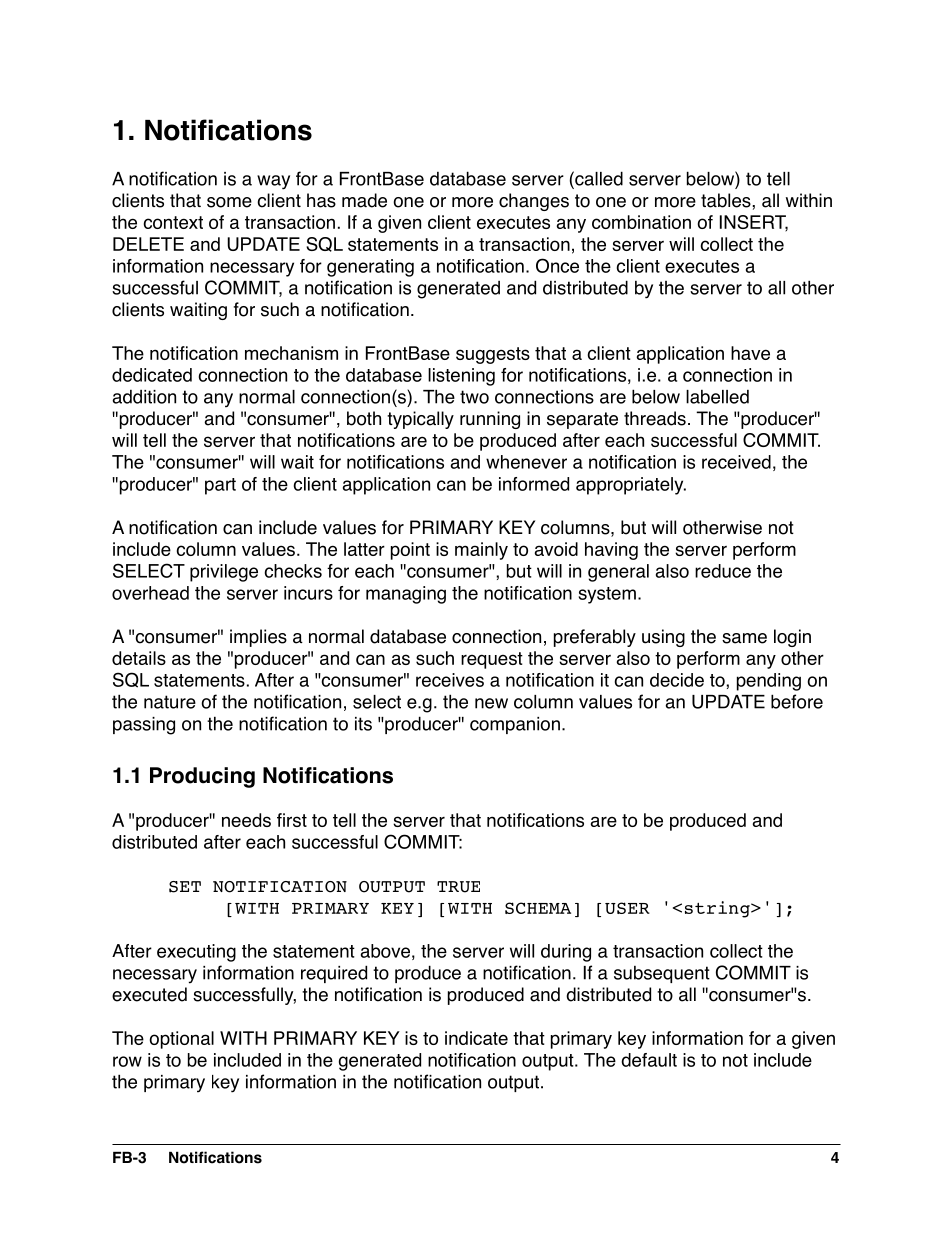 The width and height of the page is (952, 1233). I want to click on same, so click(744, 638).
